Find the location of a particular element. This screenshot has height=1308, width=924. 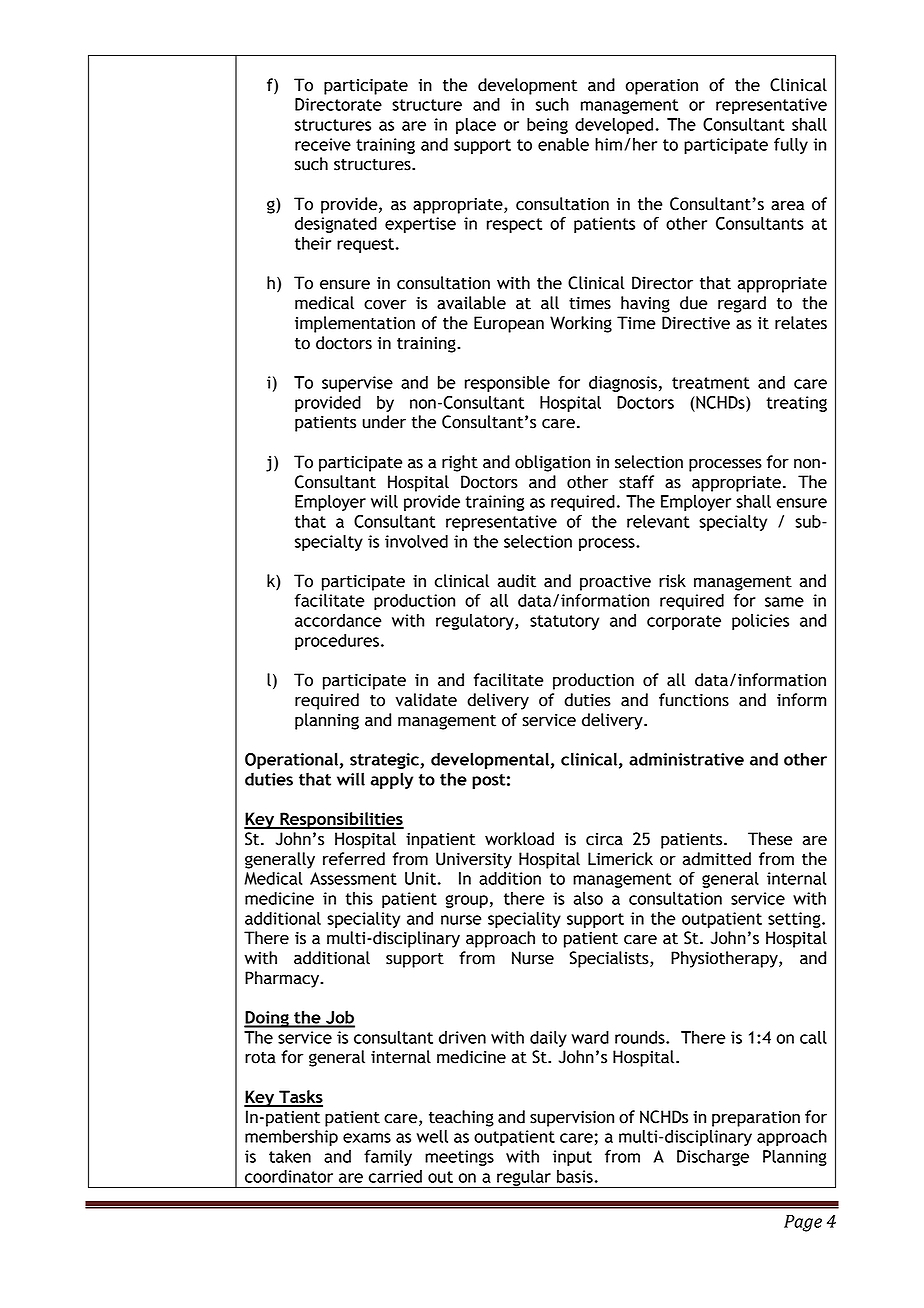

receive is located at coordinates (323, 144).
